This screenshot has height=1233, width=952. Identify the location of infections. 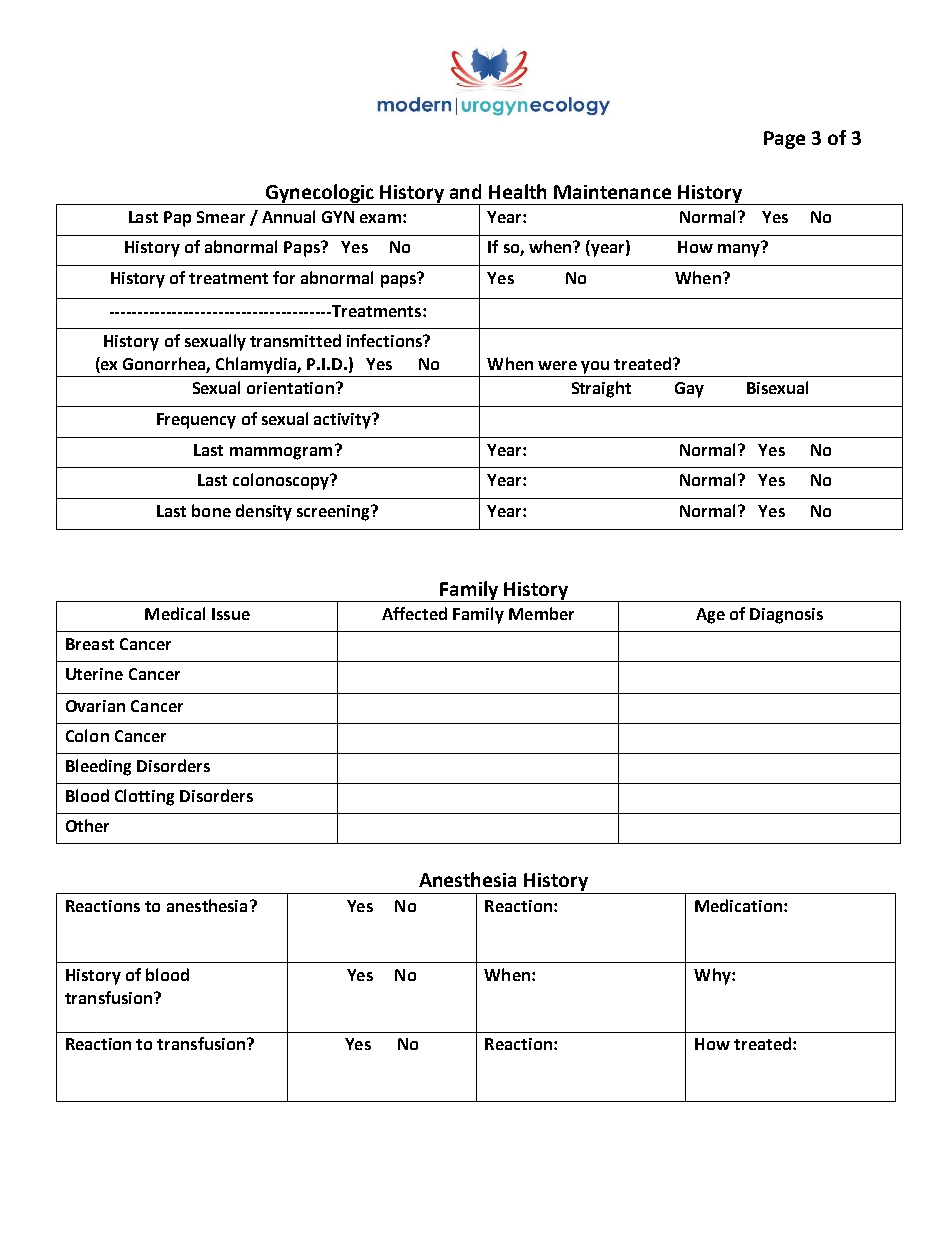
(386, 340).
